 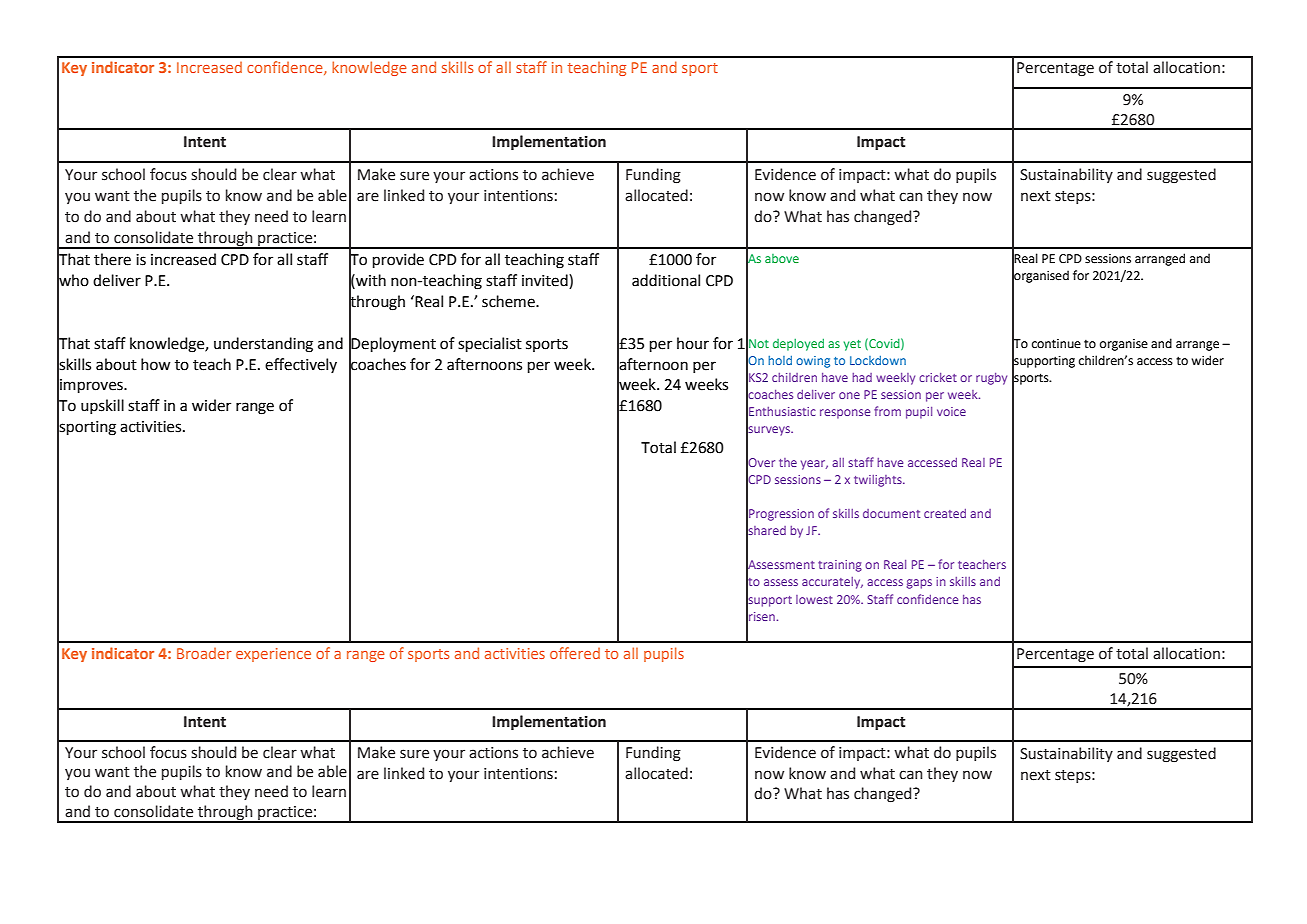 What do you see at coordinates (879, 481) in the document?
I see `twilights` at bounding box center [879, 481].
